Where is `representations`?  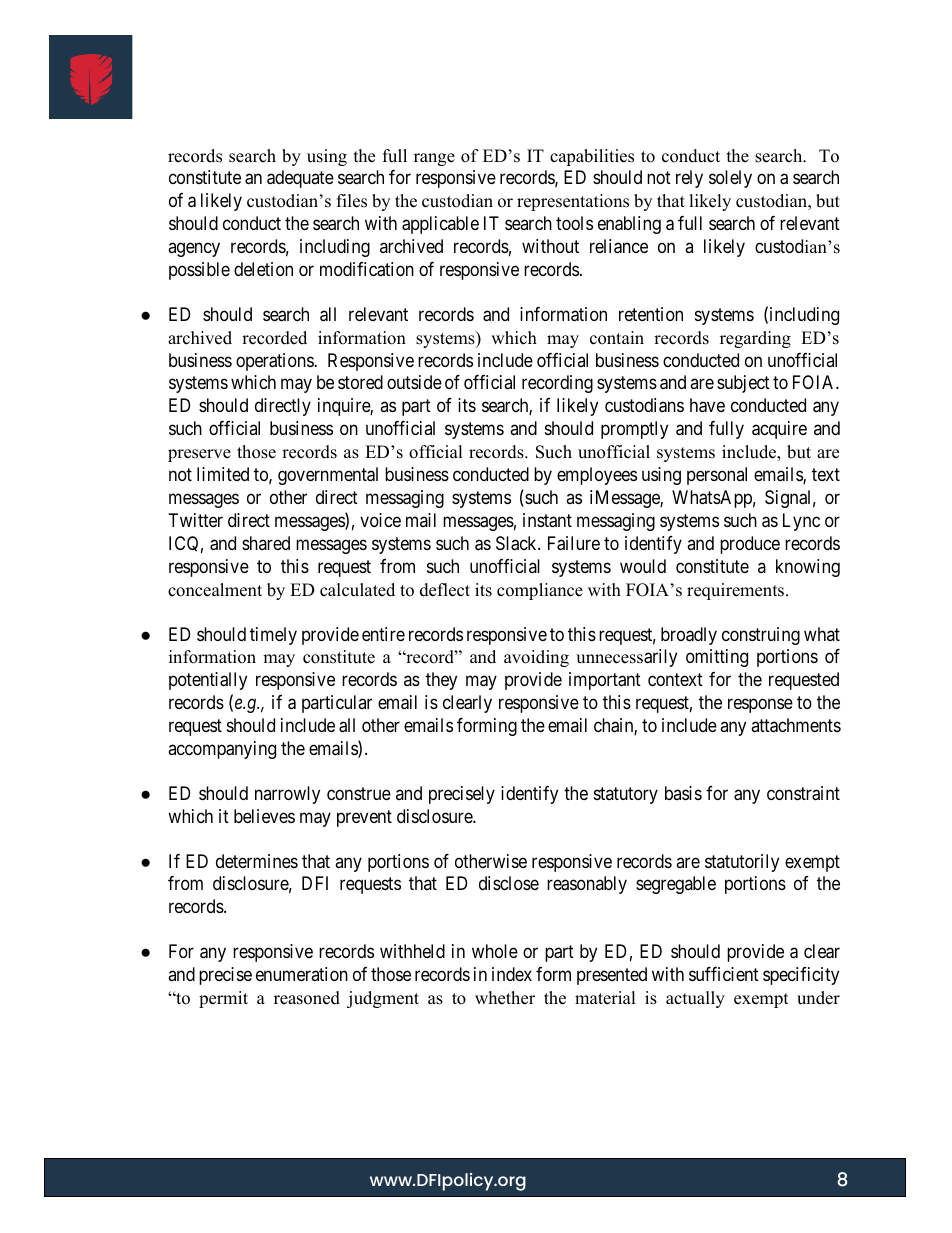
representations is located at coordinates (573, 202).
